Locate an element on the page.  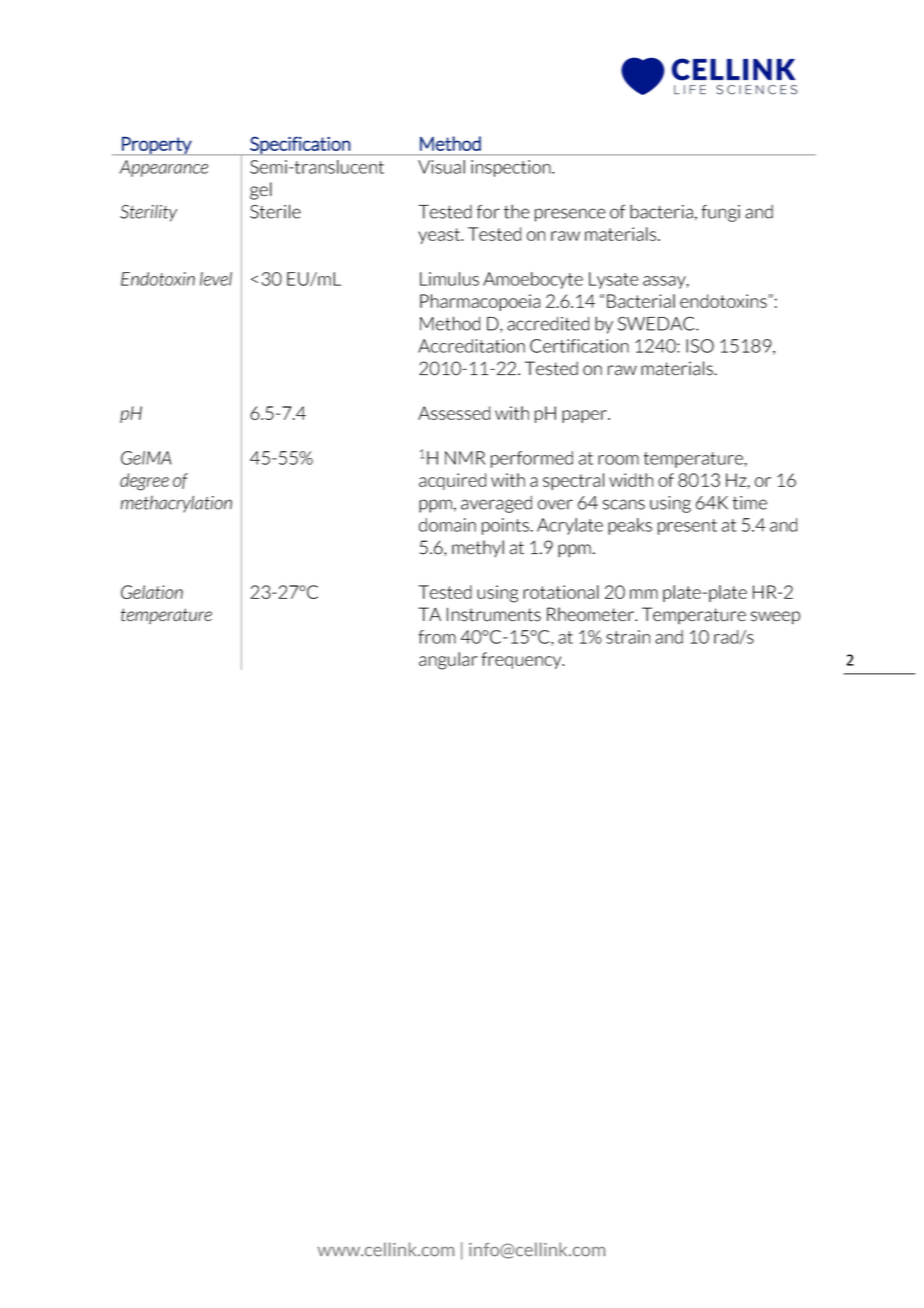
strain is located at coordinates (628, 637).
